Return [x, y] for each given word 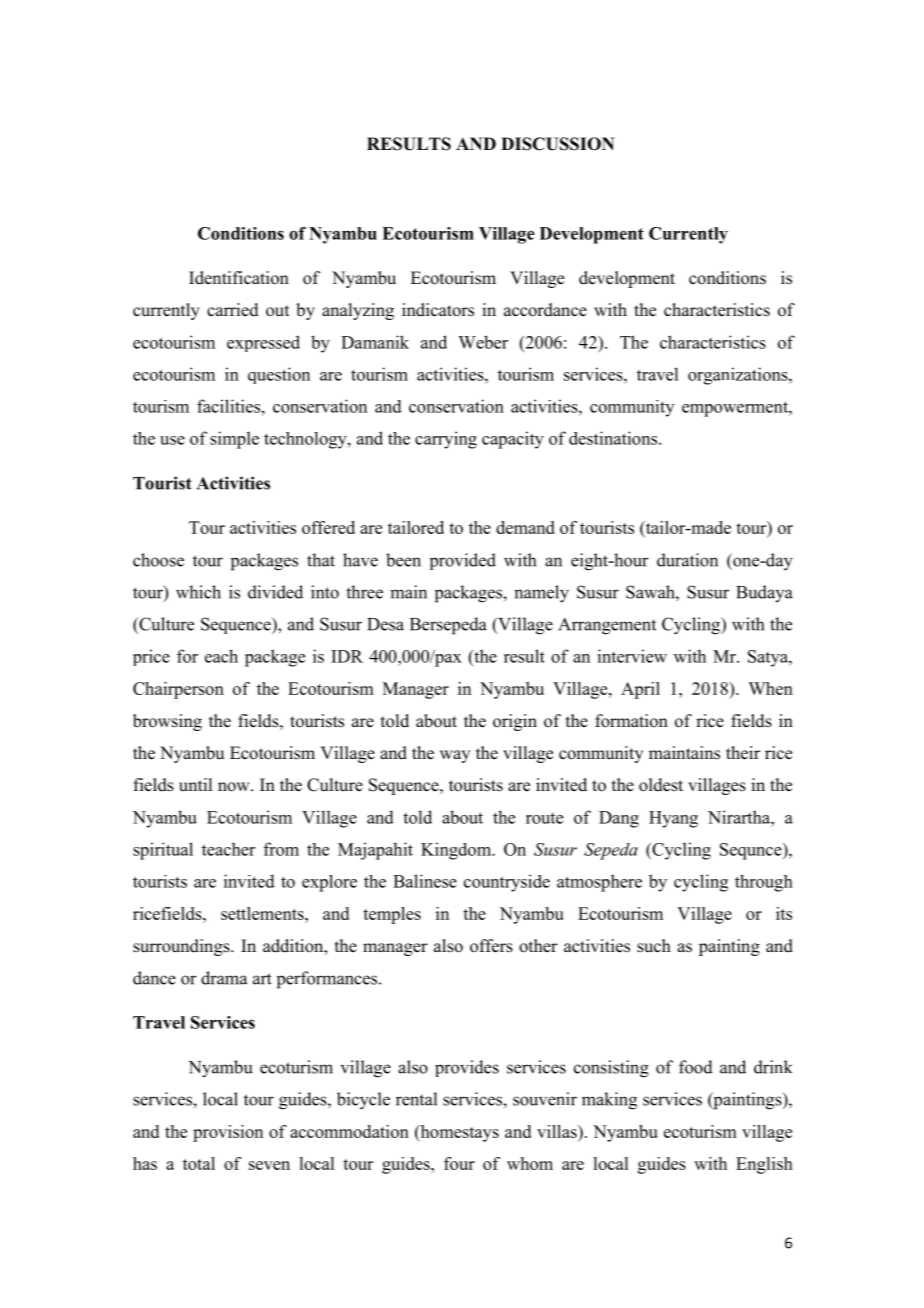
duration [687, 560]
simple [234, 440]
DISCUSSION [557, 144]
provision [228, 1133]
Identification [239, 278]
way [455, 756]
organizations [739, 376]
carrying [446, 440]
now [235, 787]
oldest [661, 785]
